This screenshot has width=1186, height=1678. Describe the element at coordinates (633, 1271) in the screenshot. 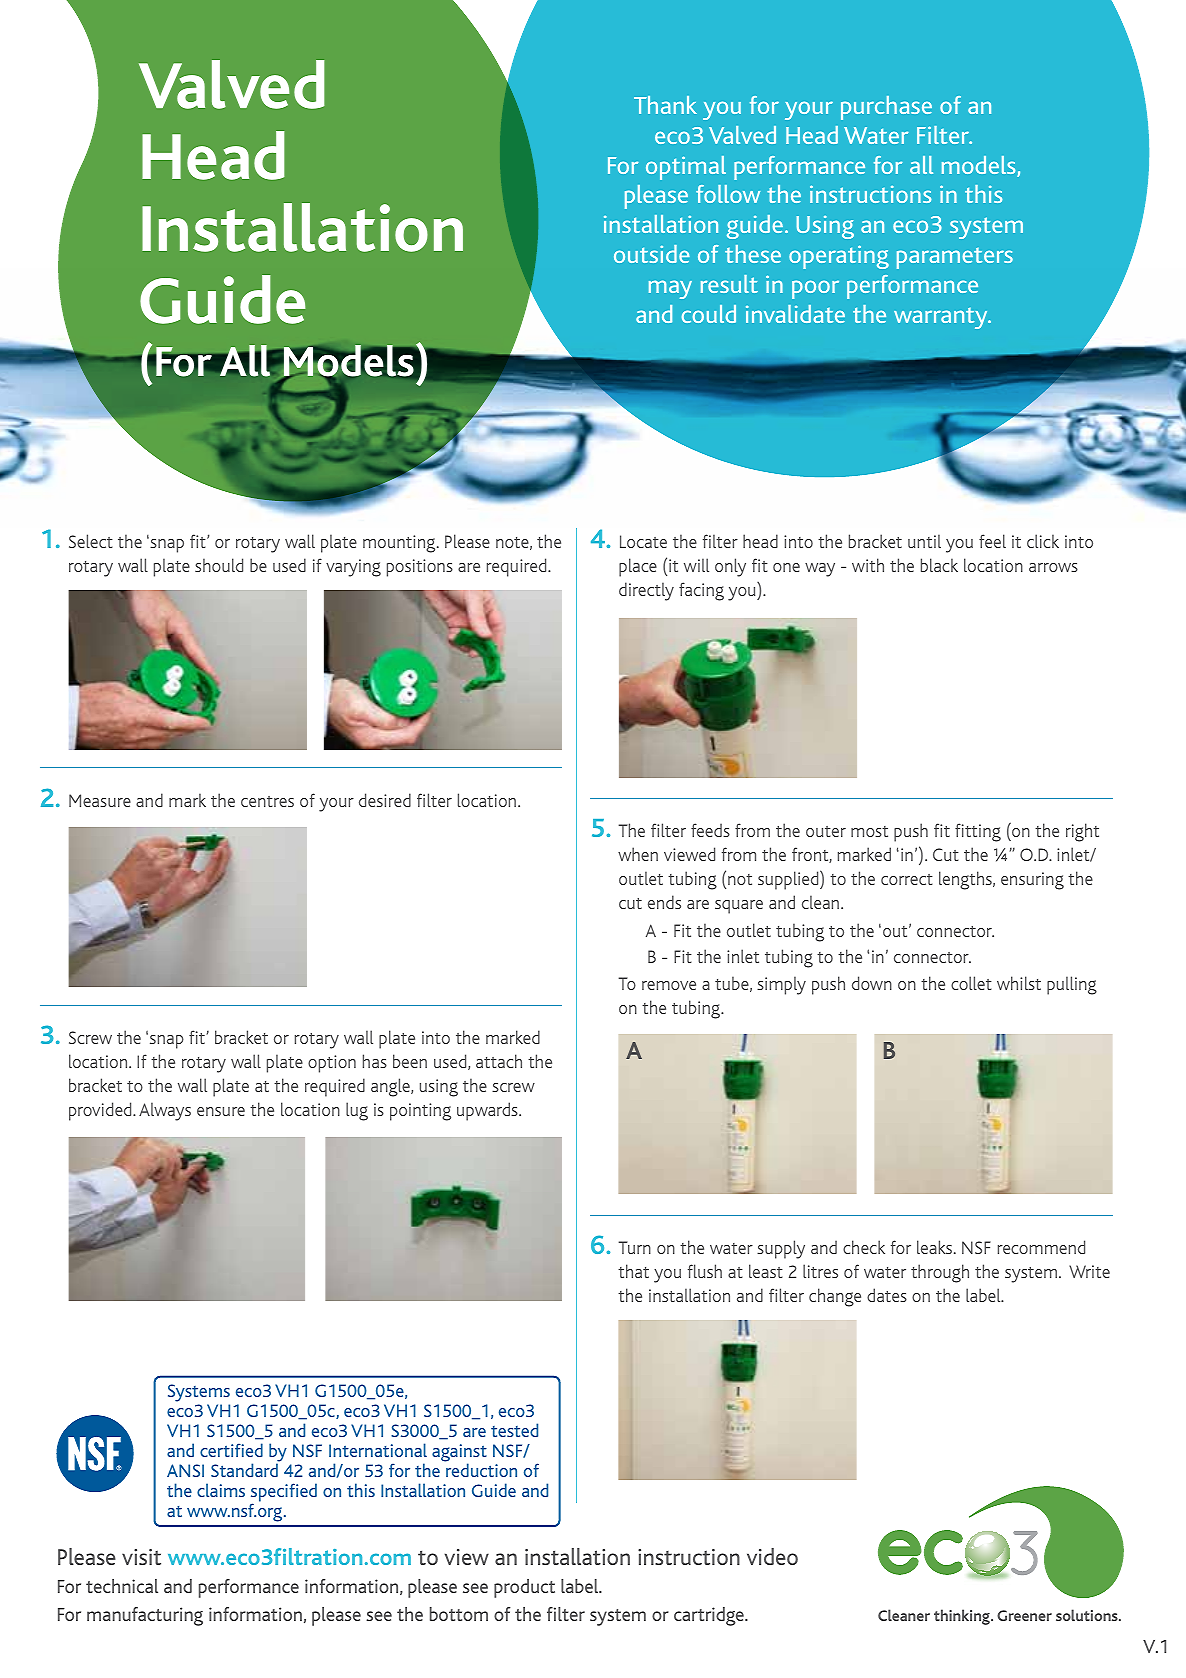

I see `that` at that location.
